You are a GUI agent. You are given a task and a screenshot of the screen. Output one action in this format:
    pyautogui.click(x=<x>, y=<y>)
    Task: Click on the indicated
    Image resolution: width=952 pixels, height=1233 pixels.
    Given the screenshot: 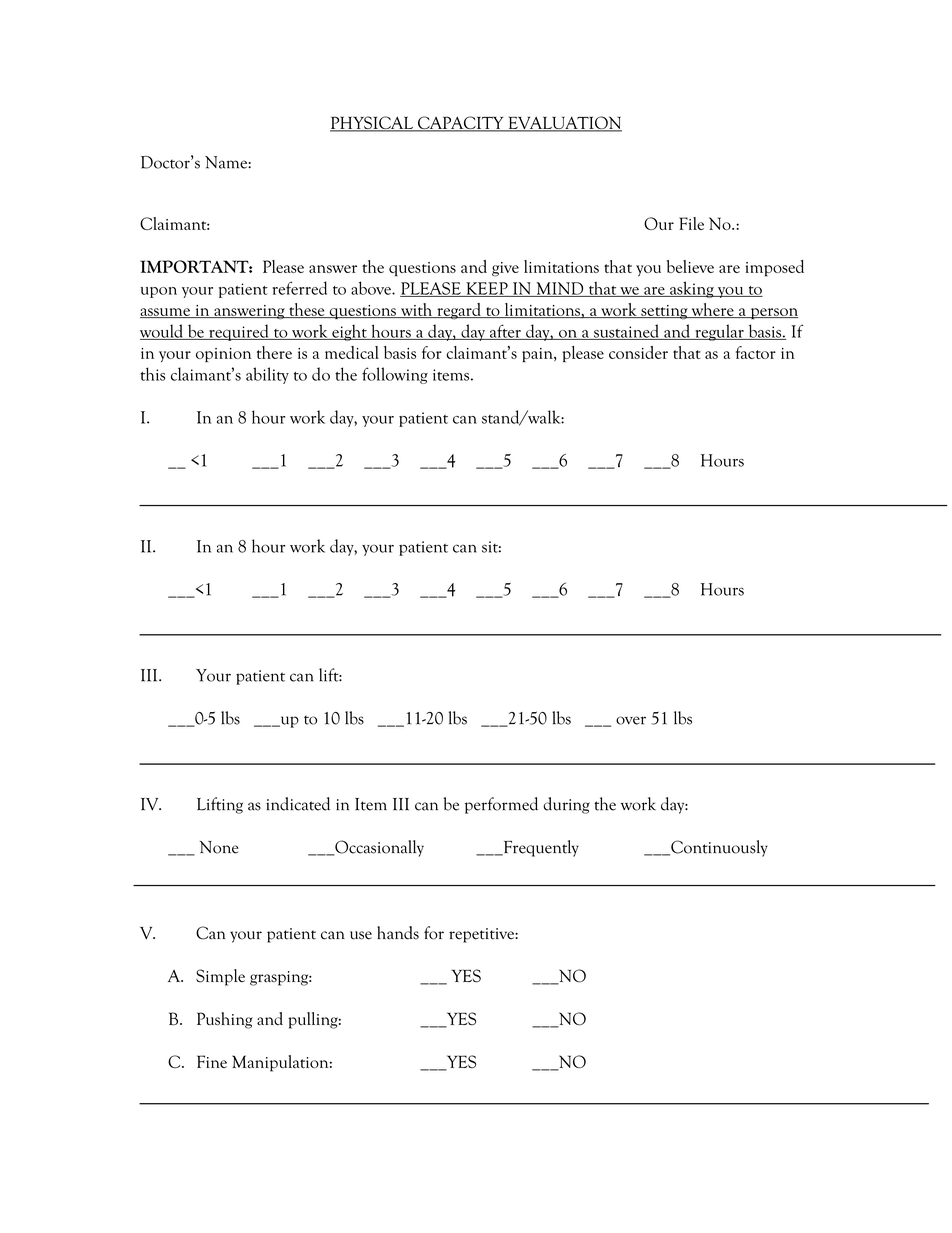 What is the action you would take?
    pyautogui.click(x=298, y=804)
